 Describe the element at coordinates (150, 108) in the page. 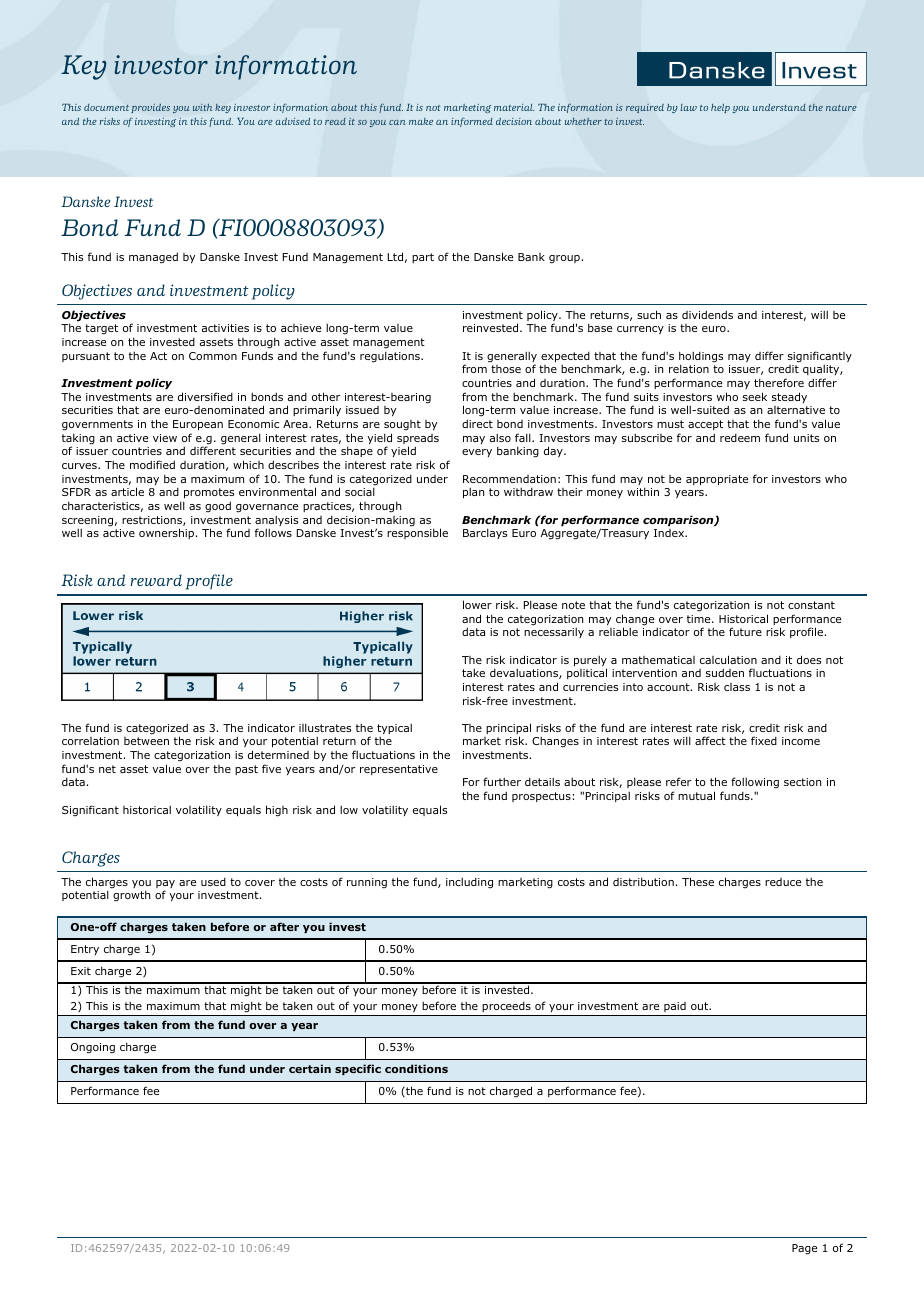

I see `provides` at that location.
